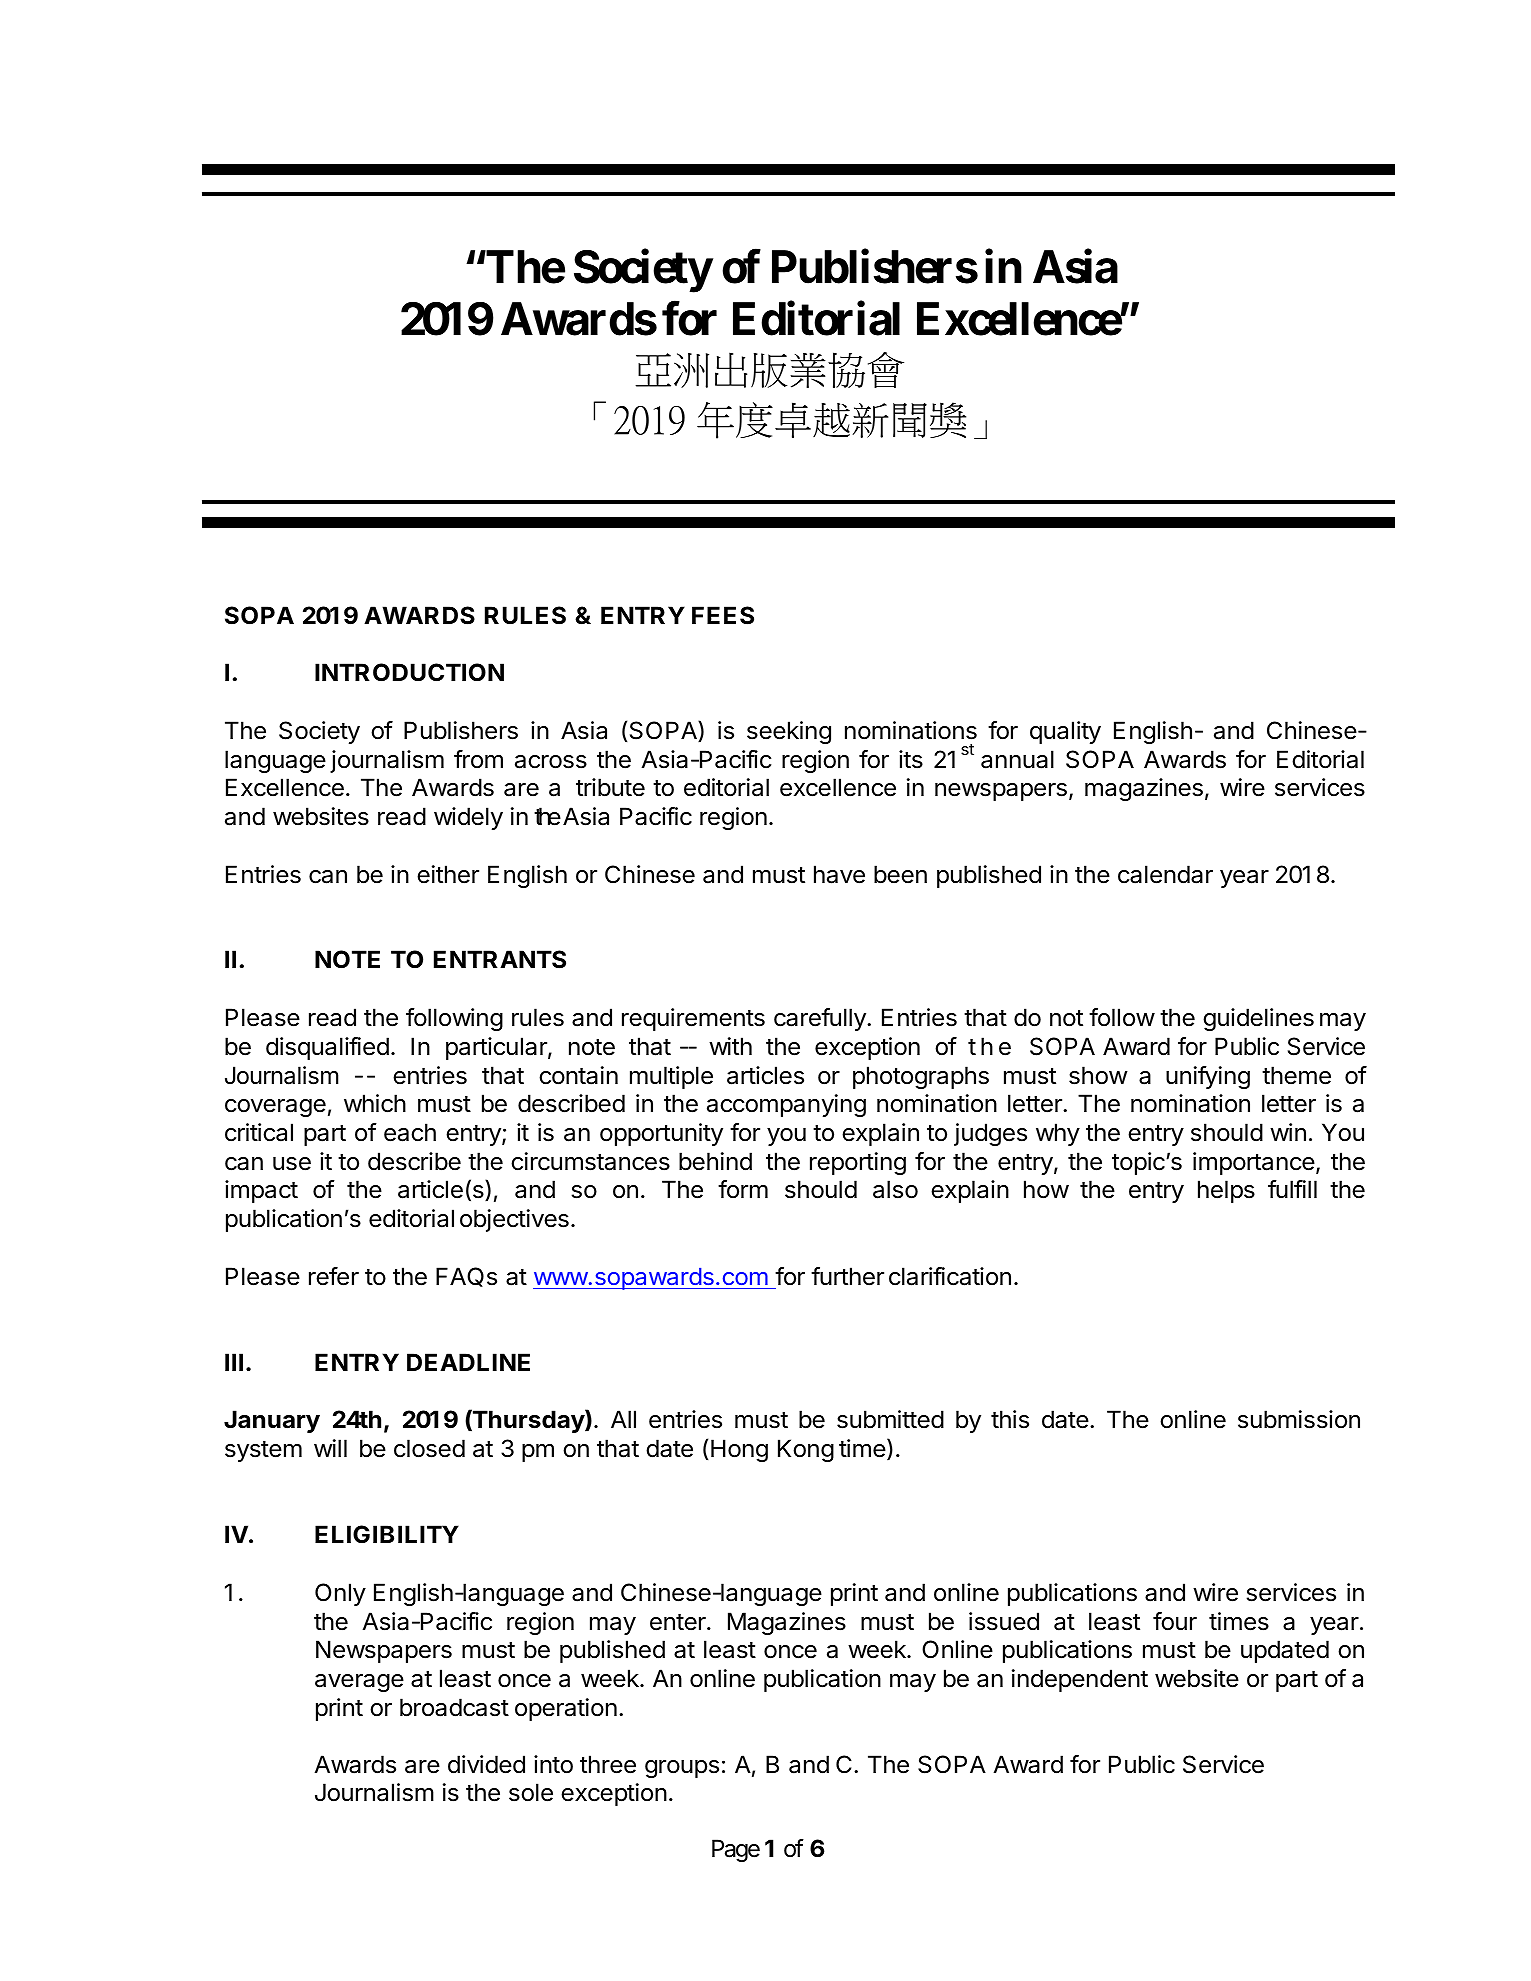 This screenshot has width=1531, height=1981. What do you see at coordinates (409, 672) in the screenshot?
I see `INTRODUCTION` at bounding box center [409, 672].
